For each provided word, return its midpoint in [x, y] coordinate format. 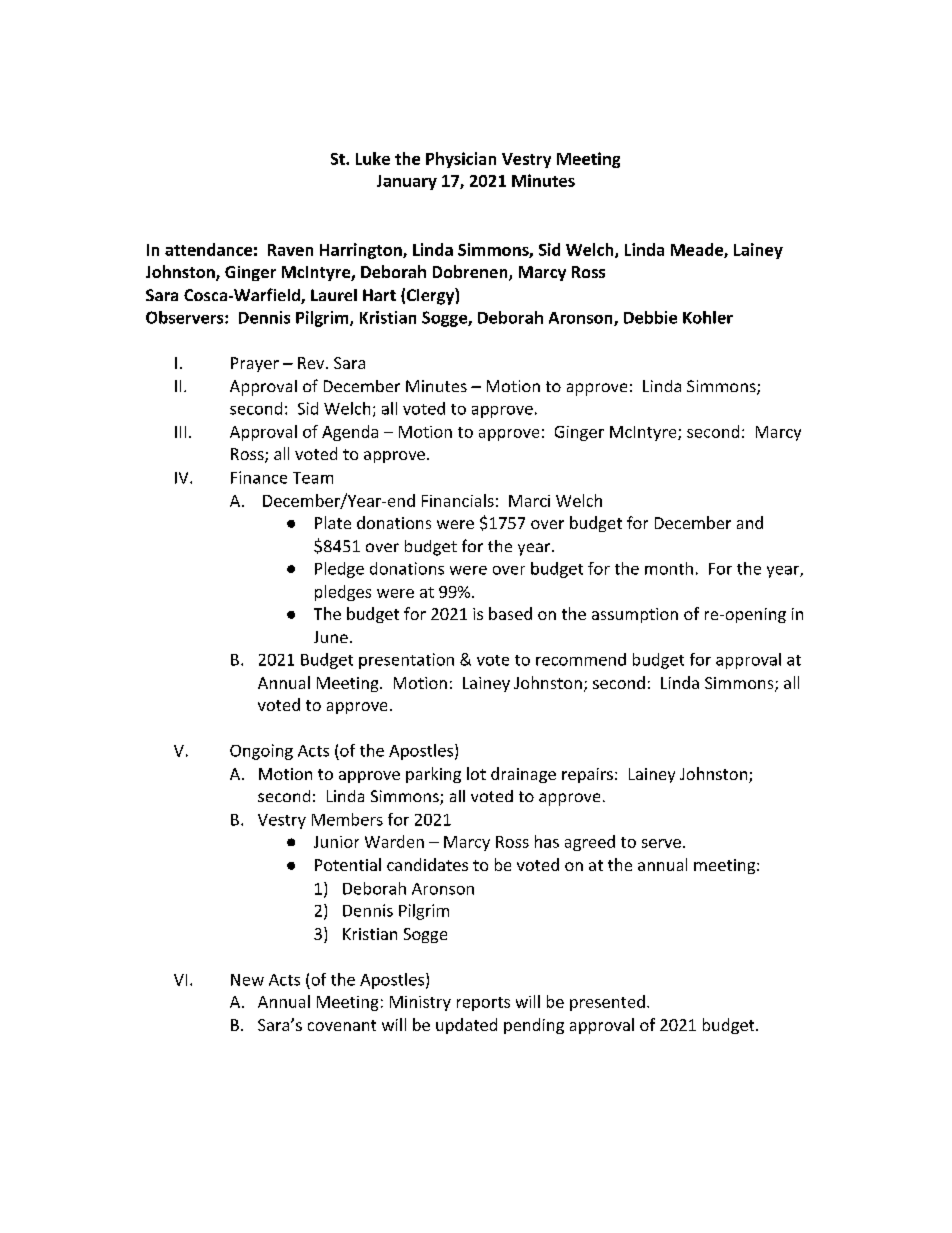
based [510, 613]
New [247, 980]
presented [607, 1003]
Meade [698, 250]
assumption [635, 615]
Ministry [420, 1003]
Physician [461, 160]
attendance [208, 249]
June [331, 637]
